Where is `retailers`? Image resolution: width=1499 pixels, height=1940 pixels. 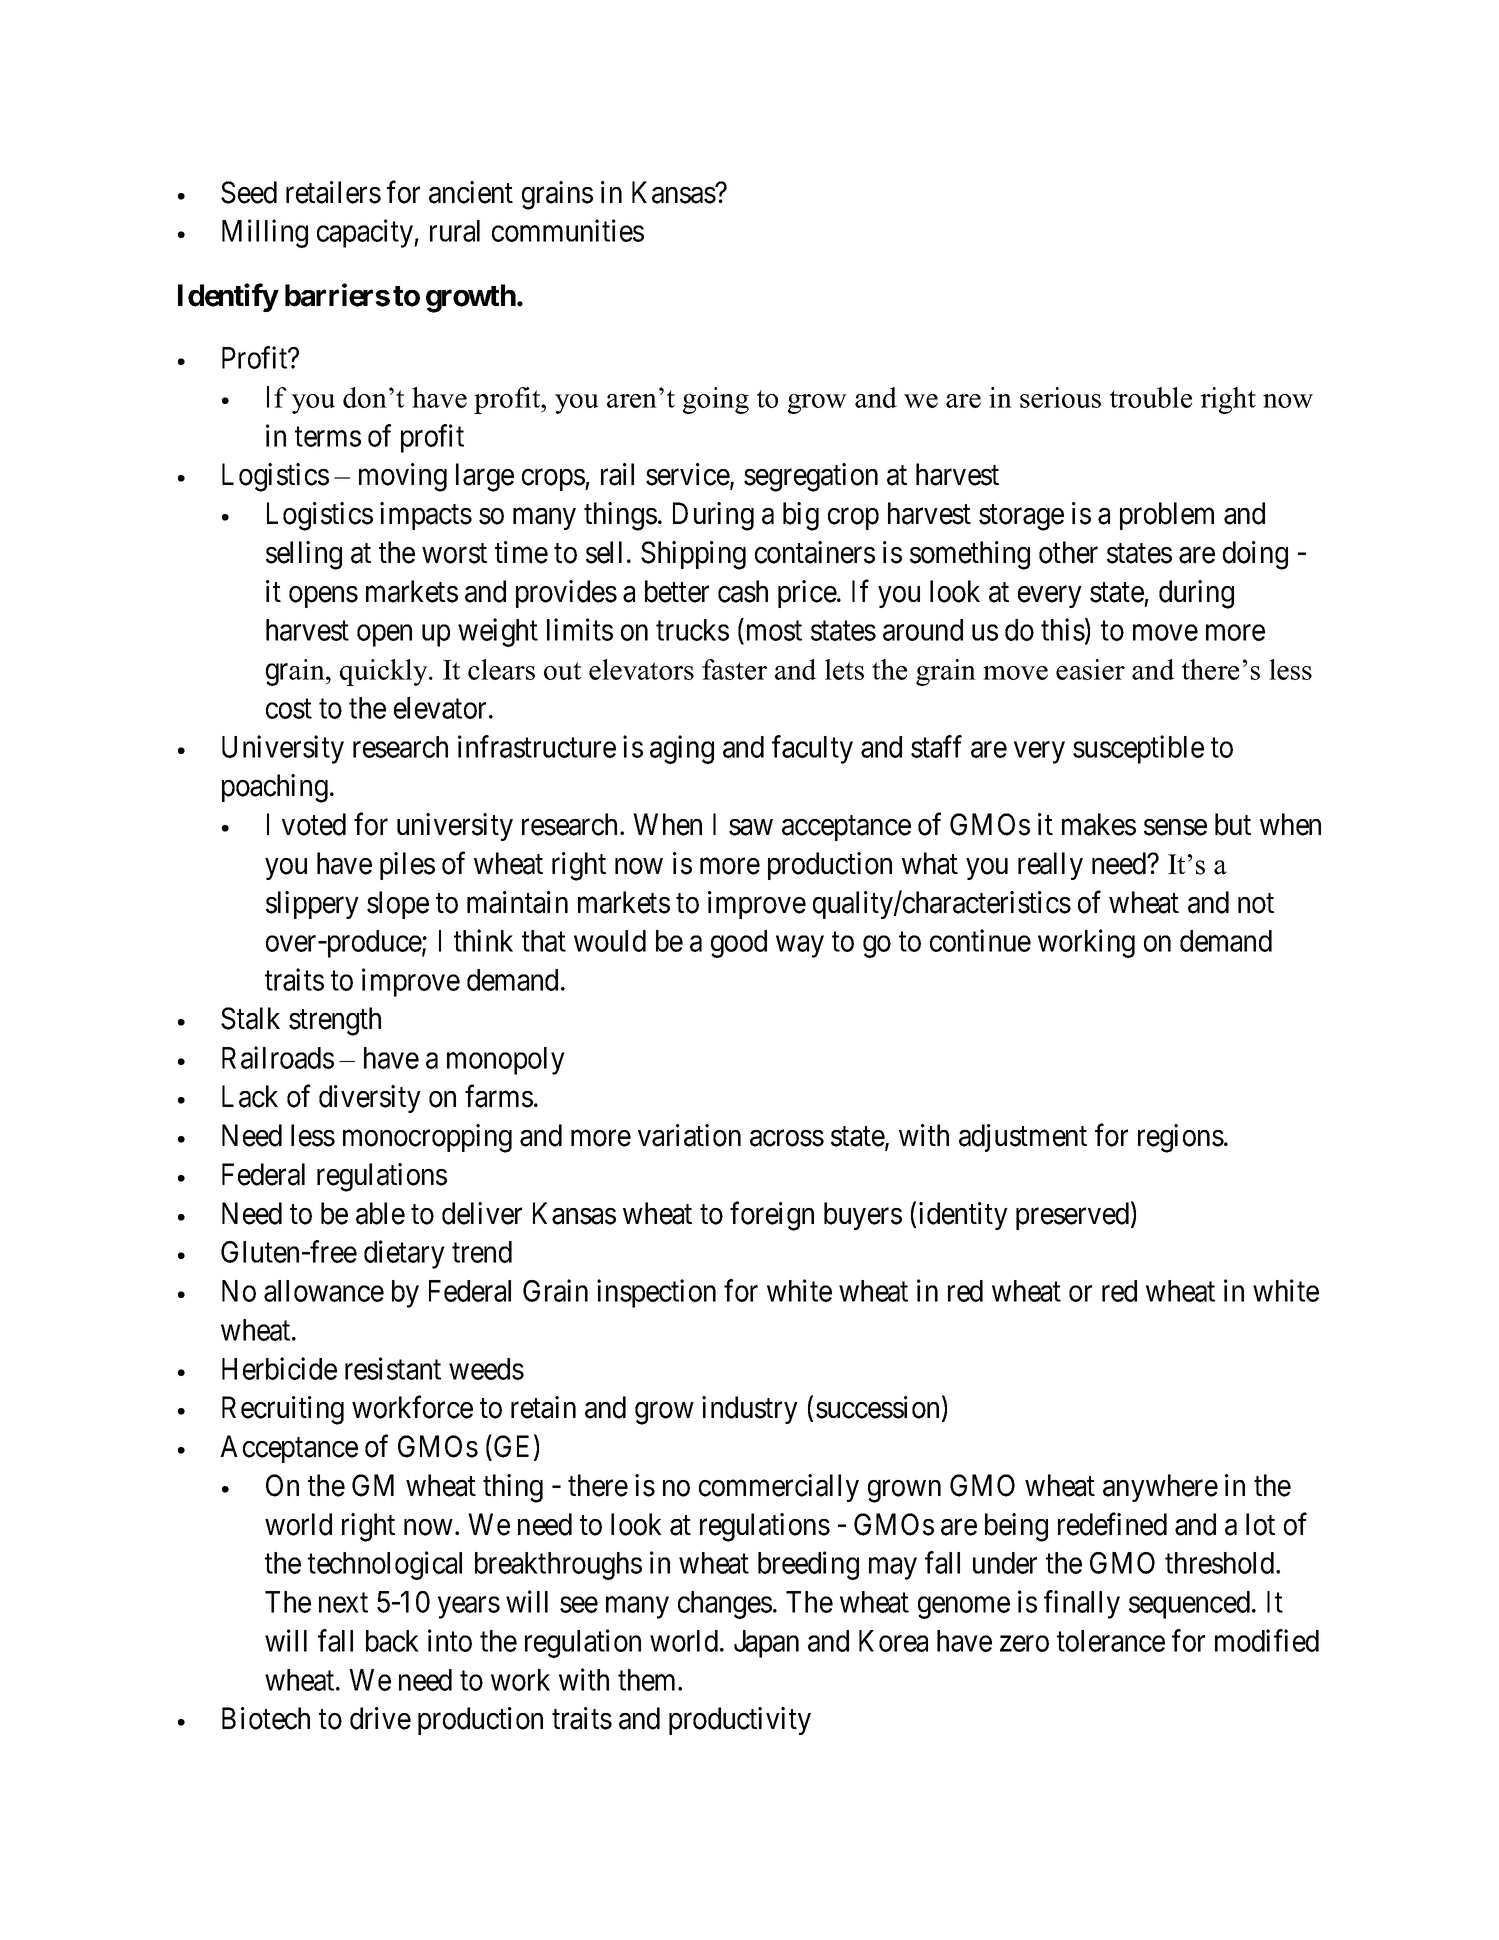 retailers is located at coordinates (333, 192).
